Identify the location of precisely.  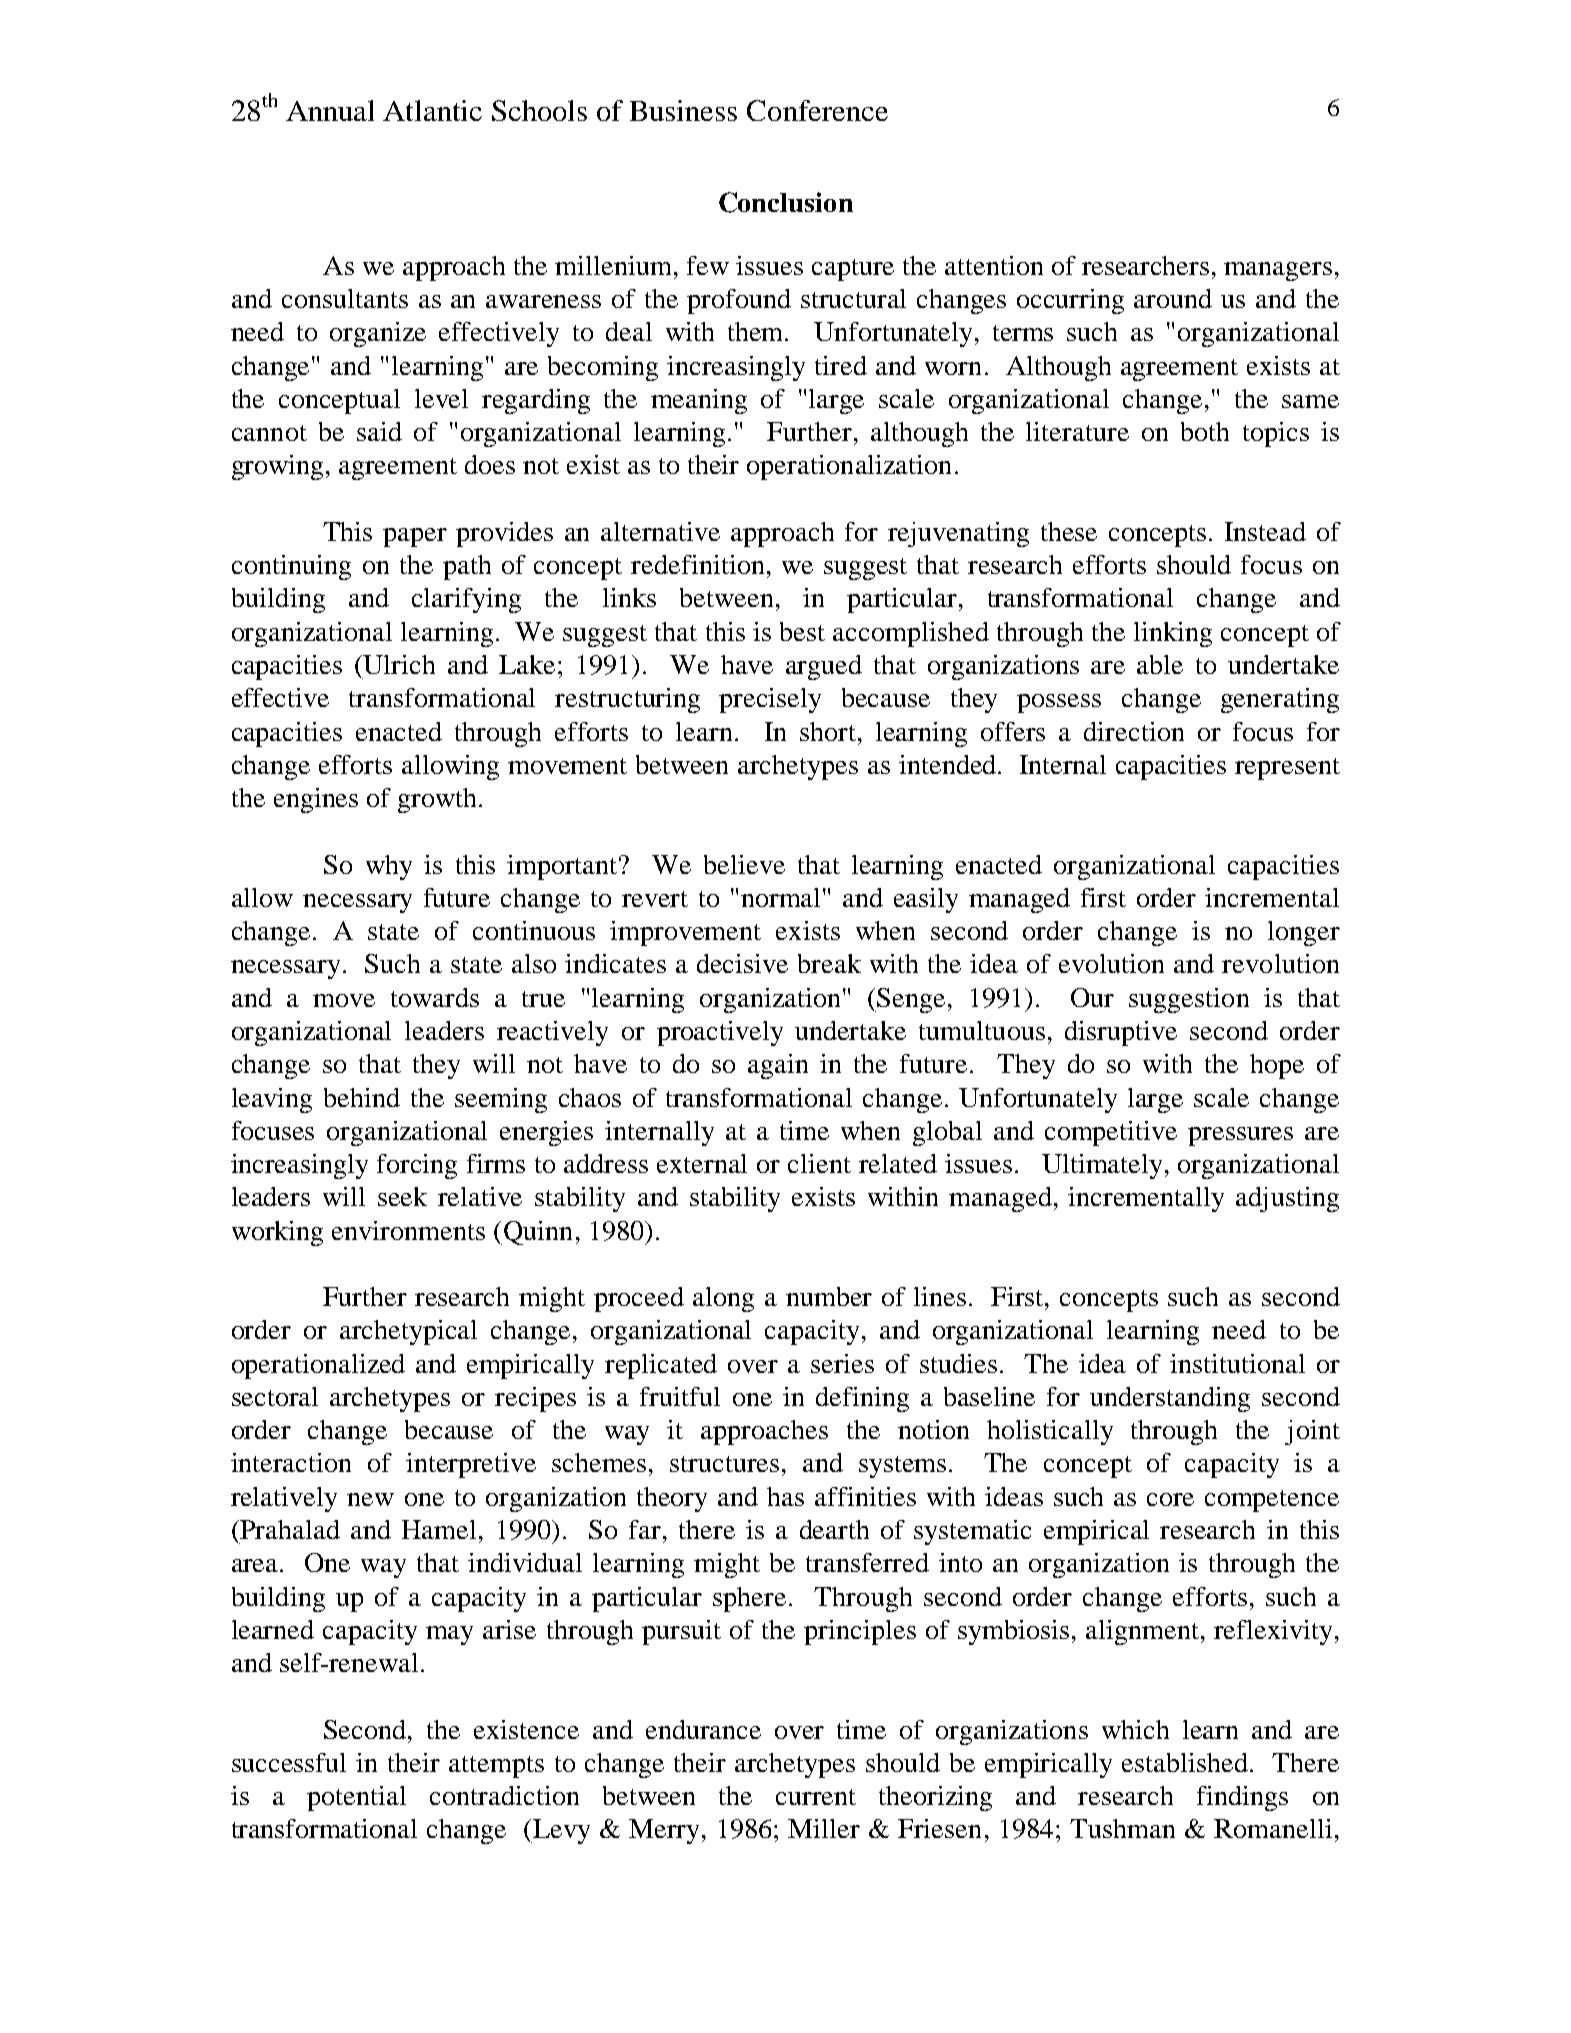
(770, 700).
